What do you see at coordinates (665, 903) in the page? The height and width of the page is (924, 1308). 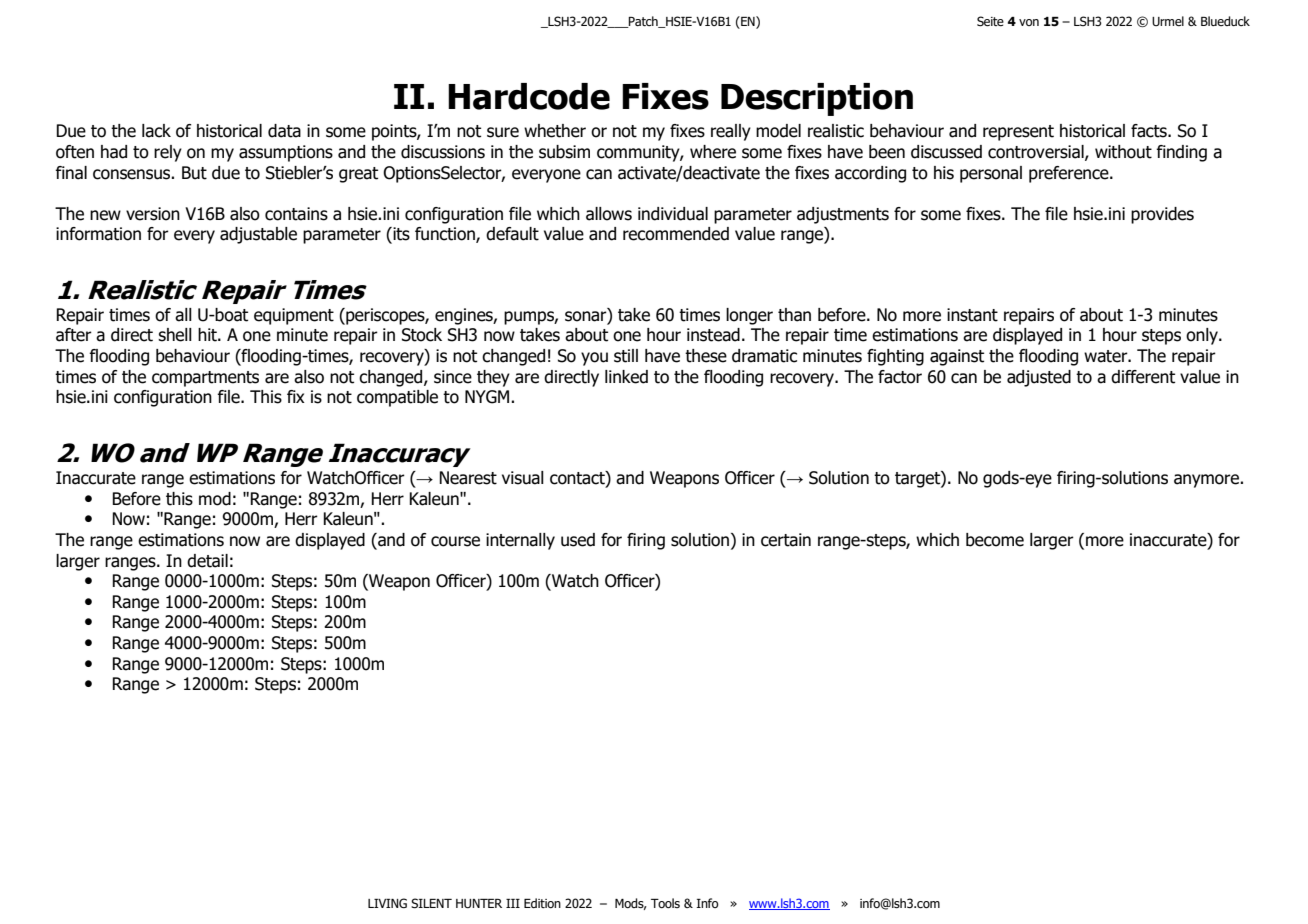 I see `Tools` at bounding box center [665, 903].
